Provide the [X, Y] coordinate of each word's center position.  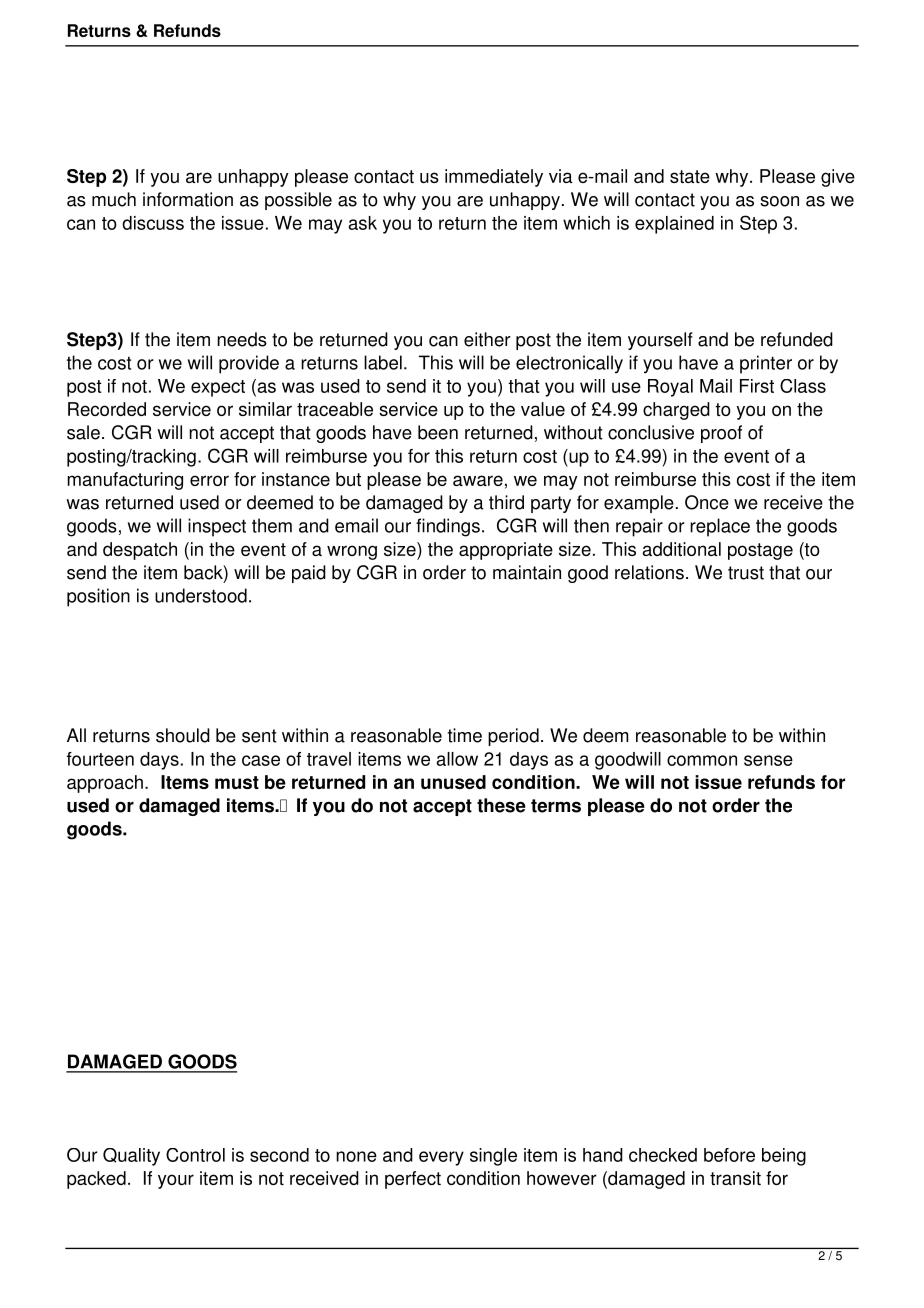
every [441, 1158]
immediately [494, 178]
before [729, 1155]
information [188, 199]
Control [195, 1155]
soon [779, 201]
